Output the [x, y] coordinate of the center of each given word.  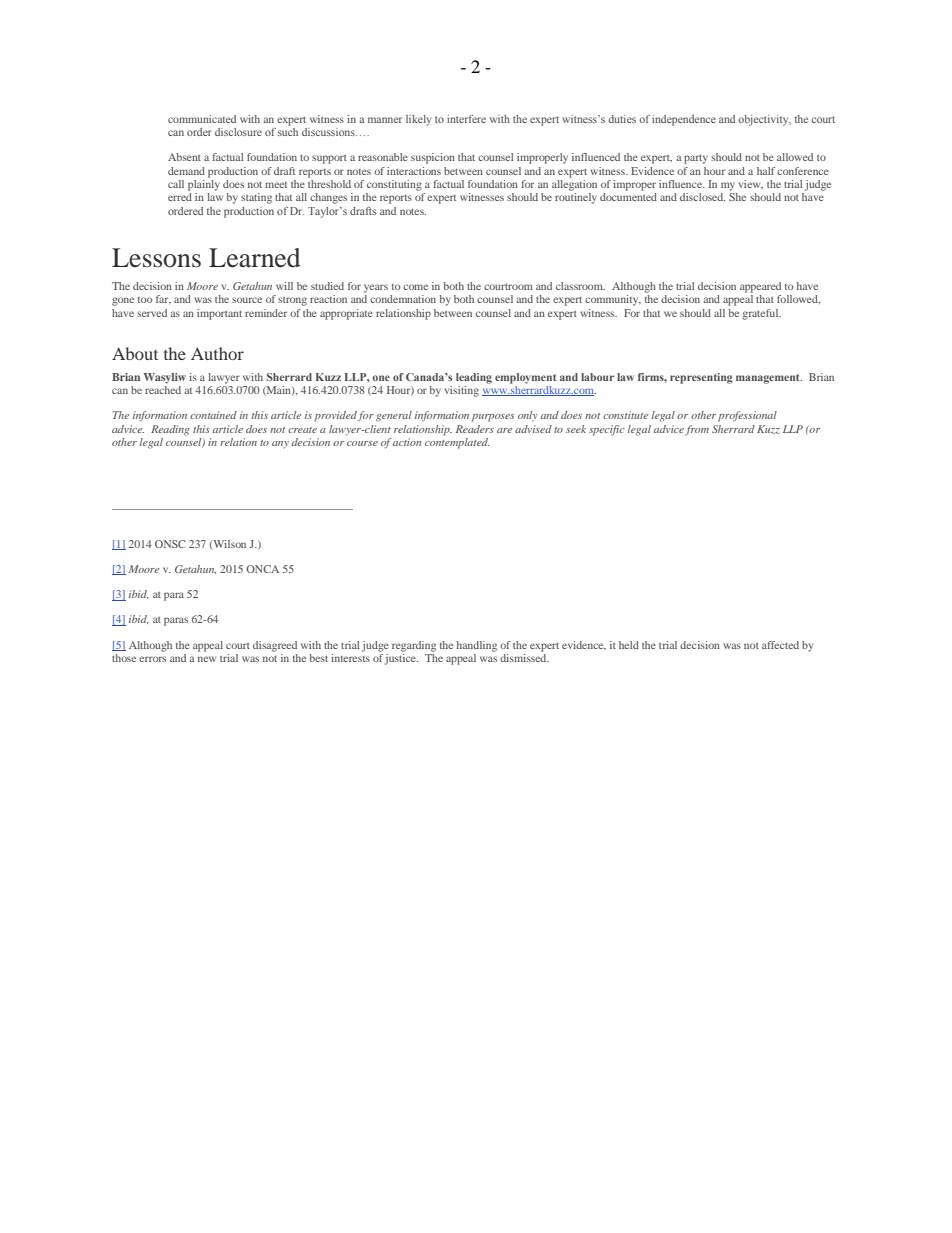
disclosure [238, 132]
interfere [466, 119]
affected [780, 645]
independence [684, 120]
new [207, 659]
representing [701, 378]
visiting [462, 391]
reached [163, 390]
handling [476, 646]
